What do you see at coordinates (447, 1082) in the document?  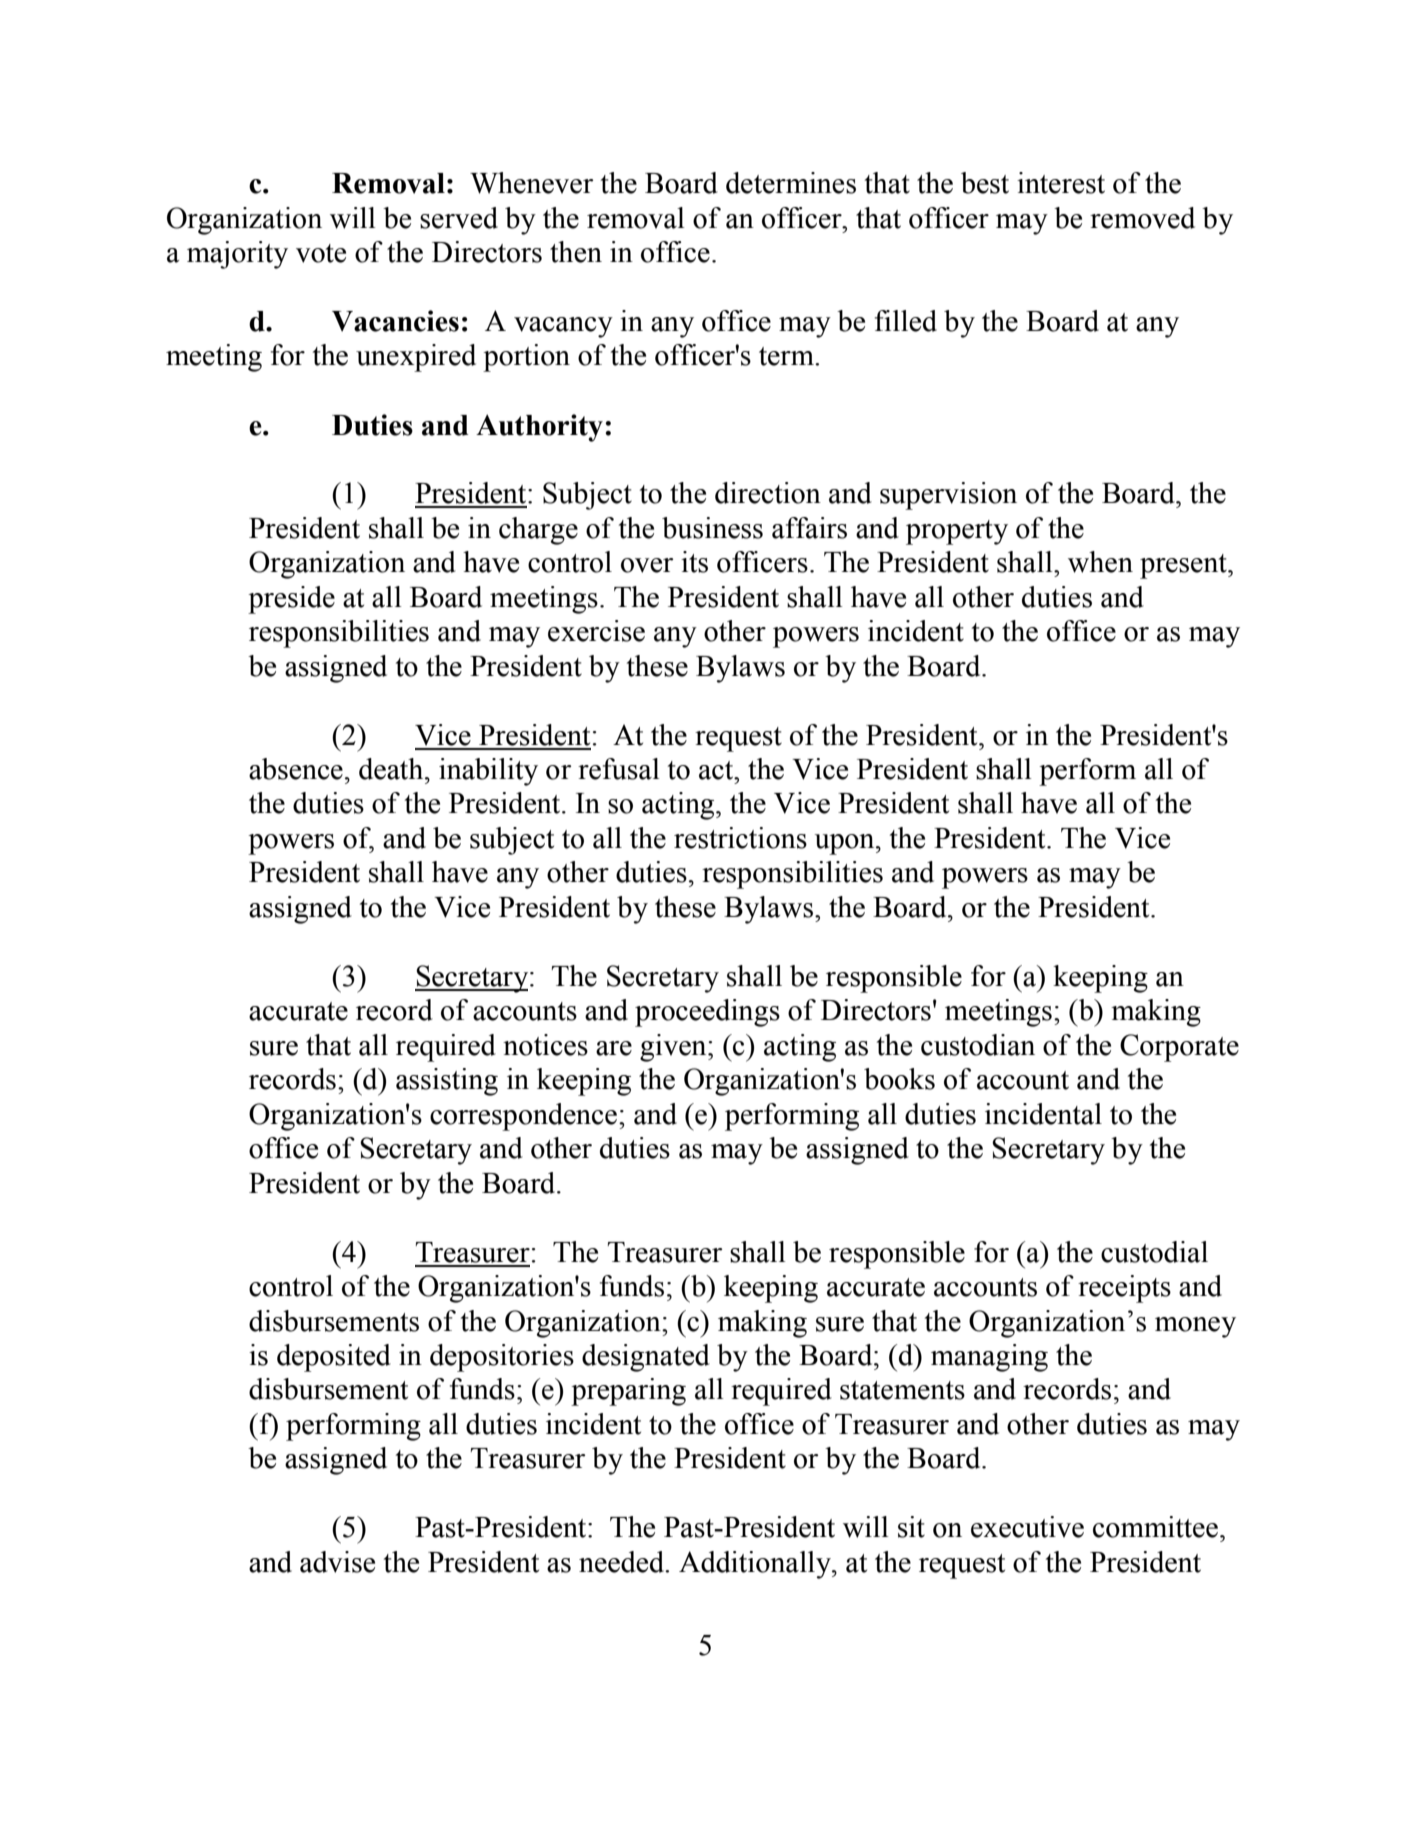 I see `assisting` at bounding box center [447, 1082].
